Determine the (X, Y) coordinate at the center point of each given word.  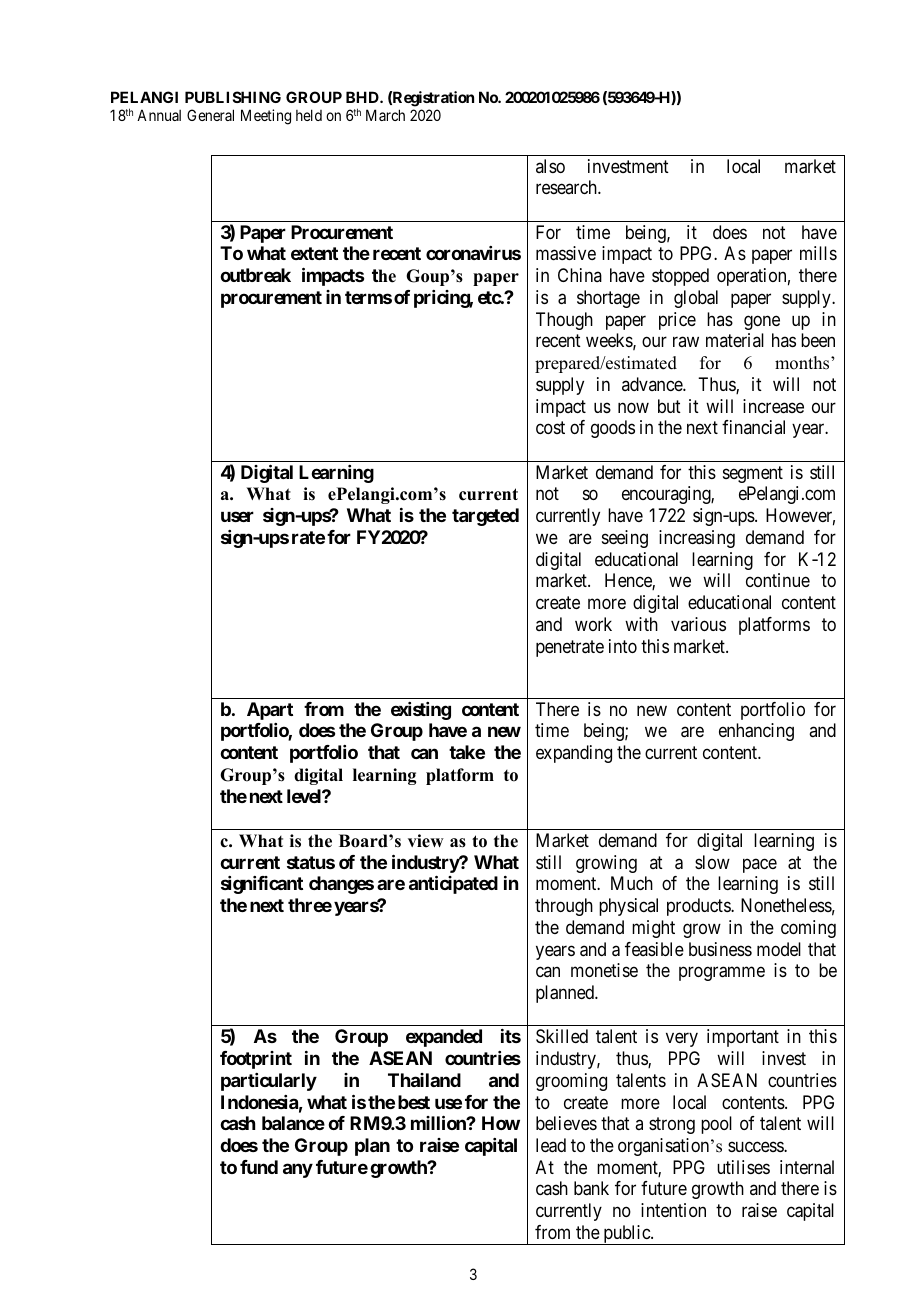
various (698, 624)
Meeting (266, 117)
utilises (743, 1167)
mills (818, 253)
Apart (270, 711)
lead (551, 1145)
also (550, 166)
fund (259, 1167)
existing (421, 711)
